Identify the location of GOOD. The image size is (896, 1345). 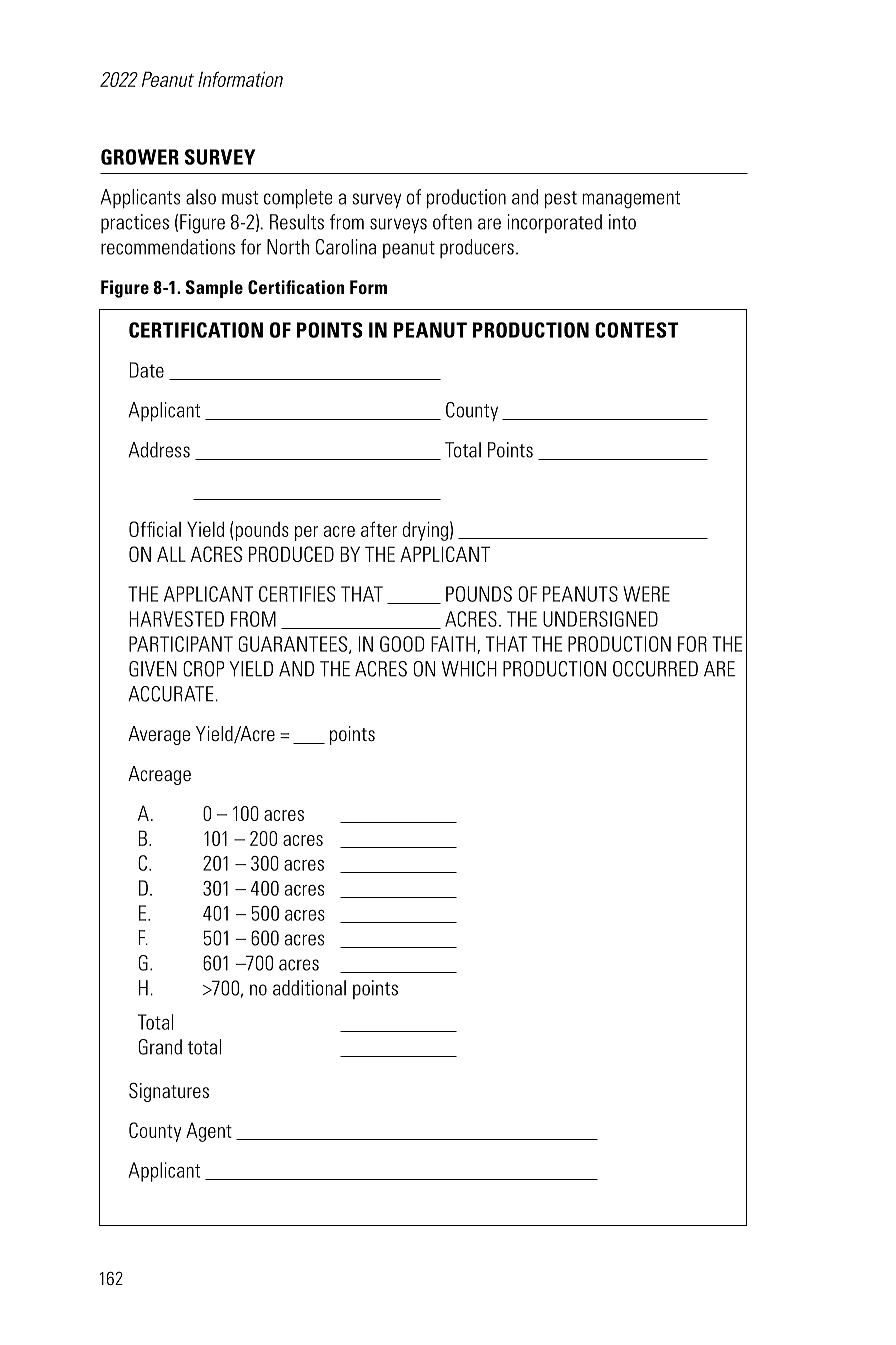
(402, 644).
